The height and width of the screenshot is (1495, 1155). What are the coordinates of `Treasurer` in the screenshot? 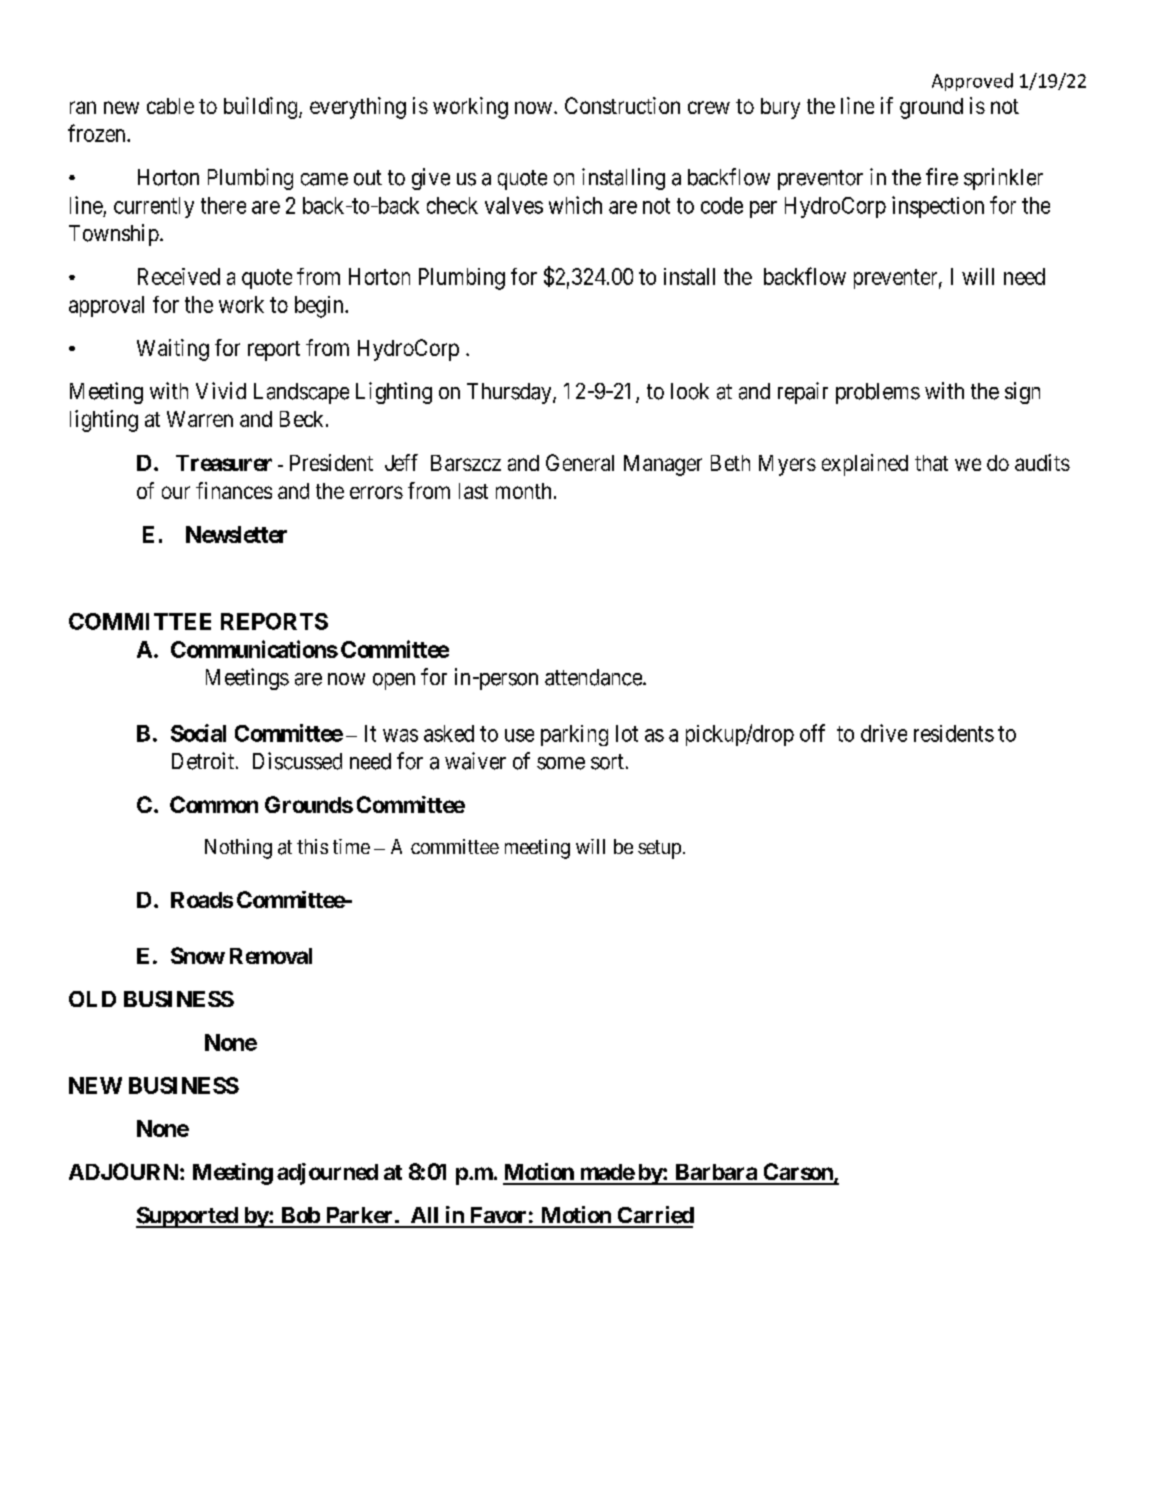 It's located at (224, 463).
